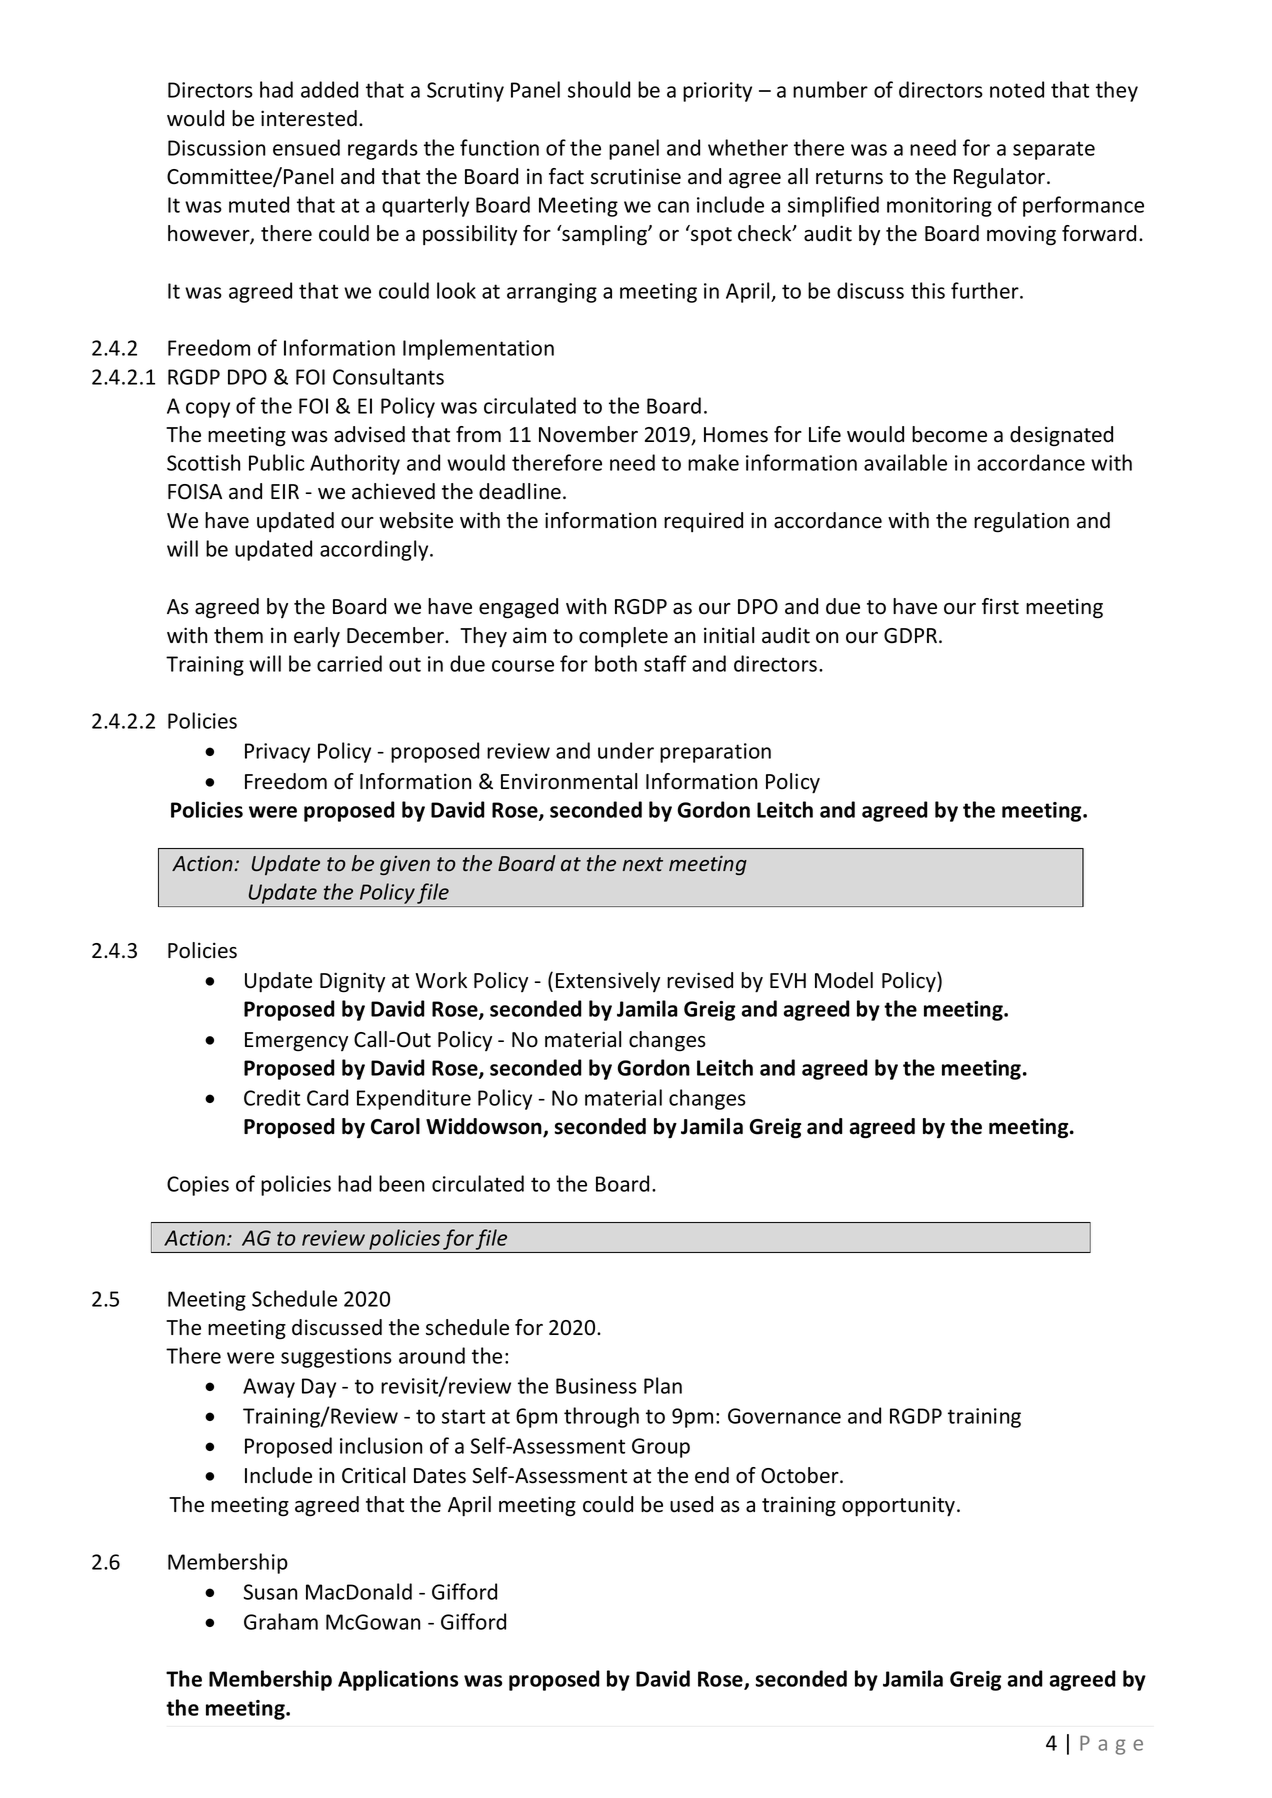 This screenshot has width=1272, height=1798. Describe the element at coordinates (1000, 606) in the screenshot. I see `first` at that location.
